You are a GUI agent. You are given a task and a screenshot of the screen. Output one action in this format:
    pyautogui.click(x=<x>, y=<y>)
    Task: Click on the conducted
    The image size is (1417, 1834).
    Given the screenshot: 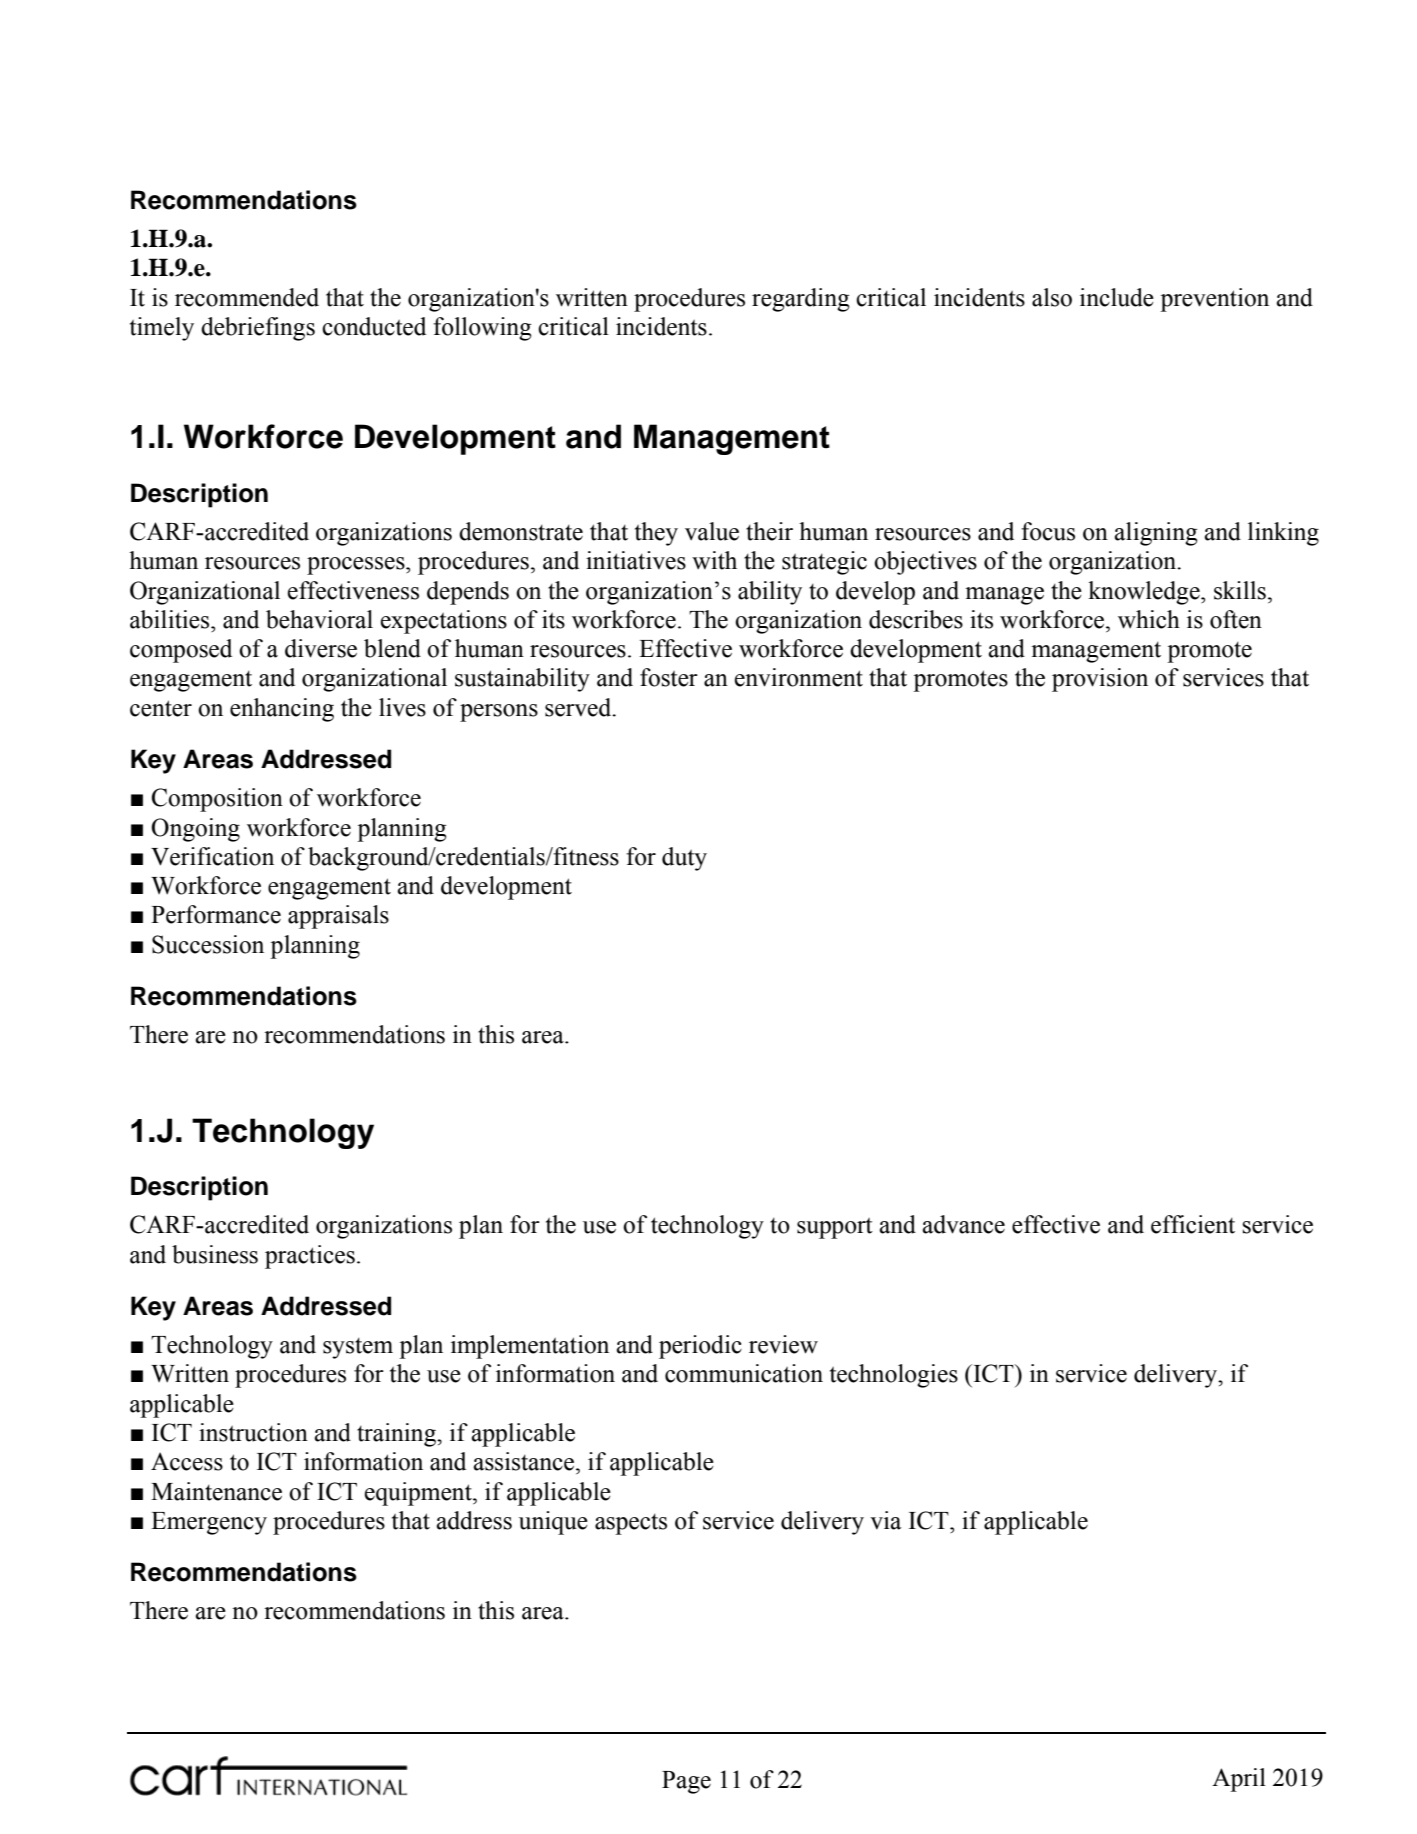 What is the action you would take?
    pyautogui.click(x=374, y=326)
